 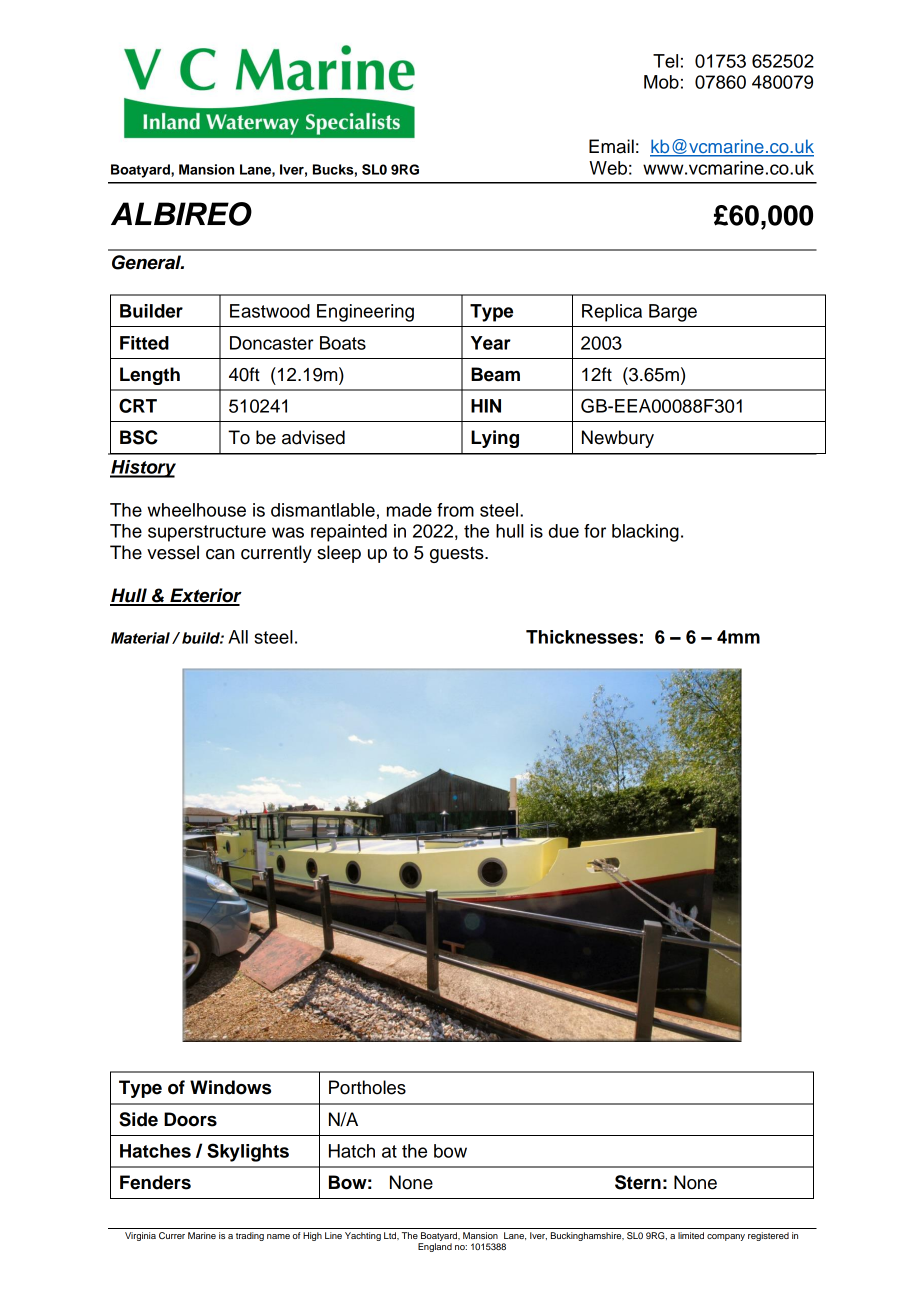 I want to click on Email, so click(x=611, y=146).
